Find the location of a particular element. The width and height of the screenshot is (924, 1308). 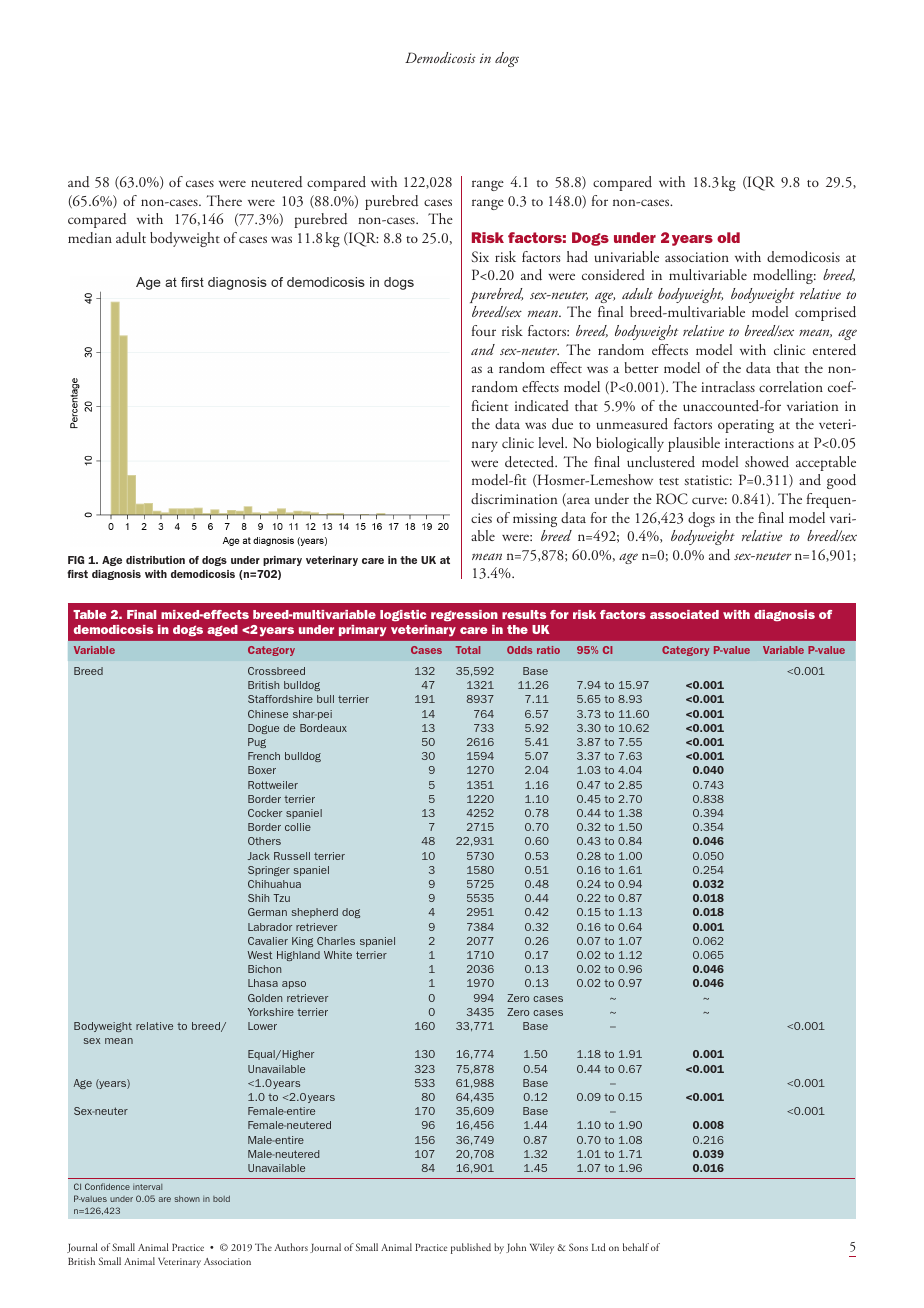

comprised is located at coordinates (825, 313).
